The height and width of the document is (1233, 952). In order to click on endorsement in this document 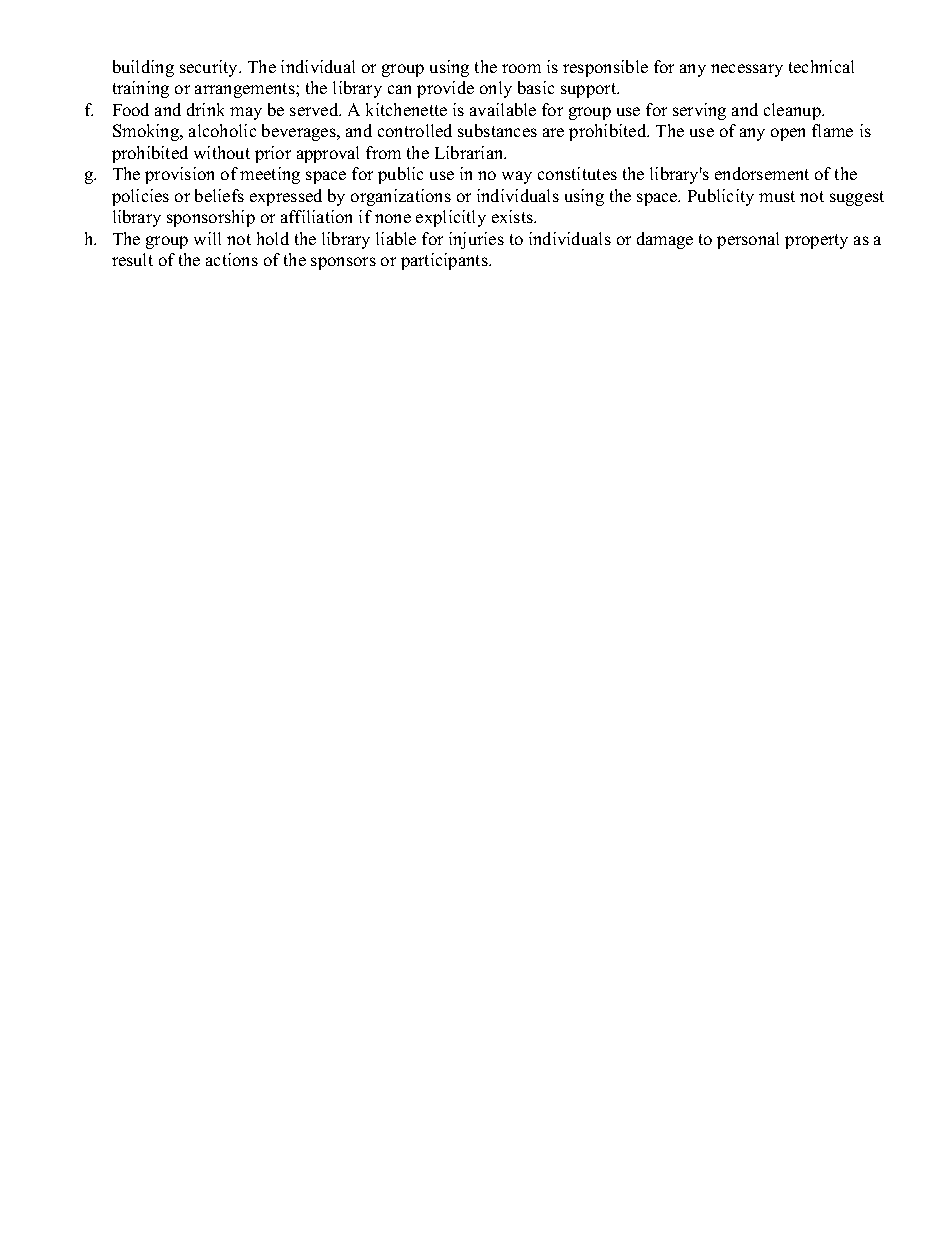, I will do `click(762, 173)`.
